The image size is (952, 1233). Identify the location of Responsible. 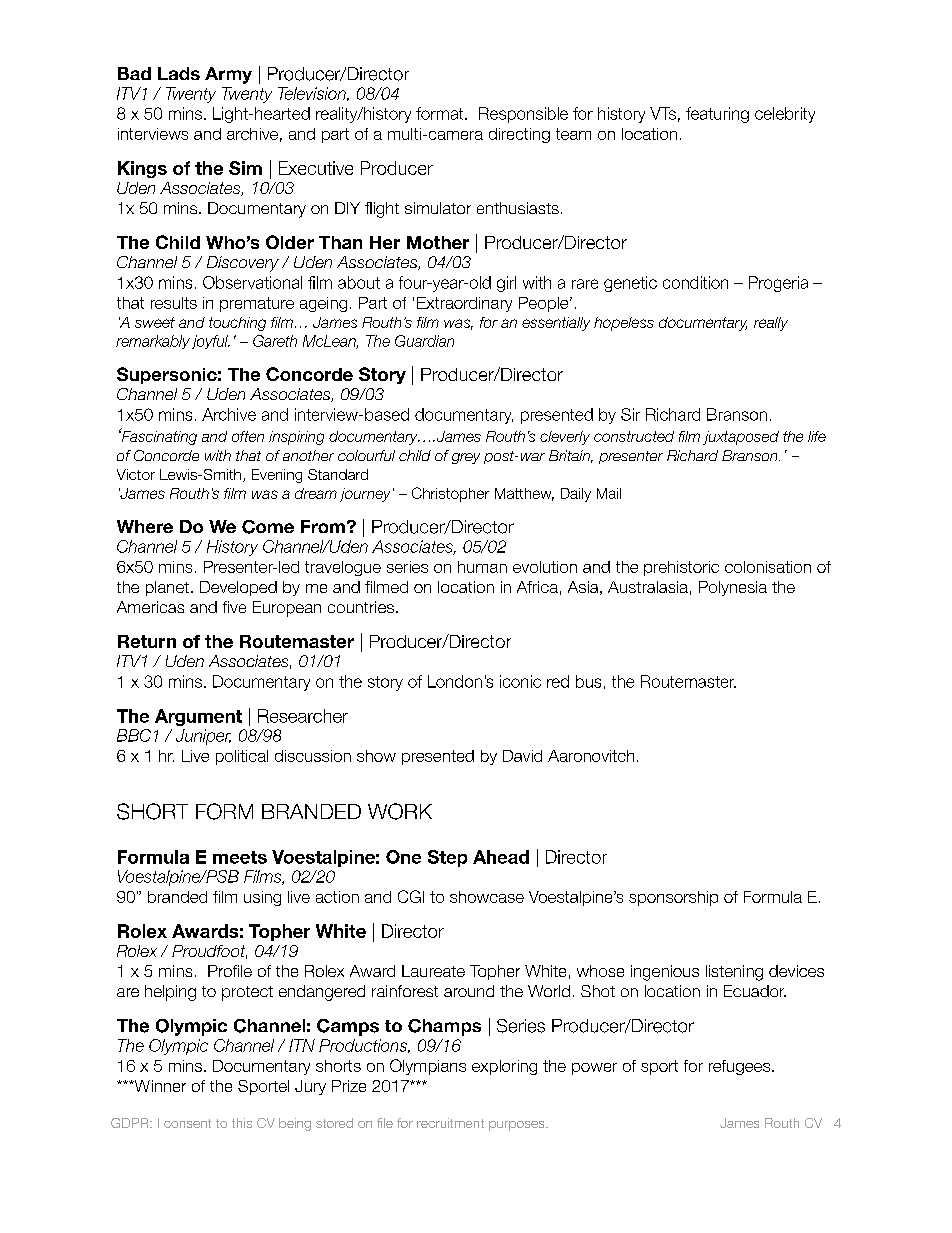
(523, 115).
